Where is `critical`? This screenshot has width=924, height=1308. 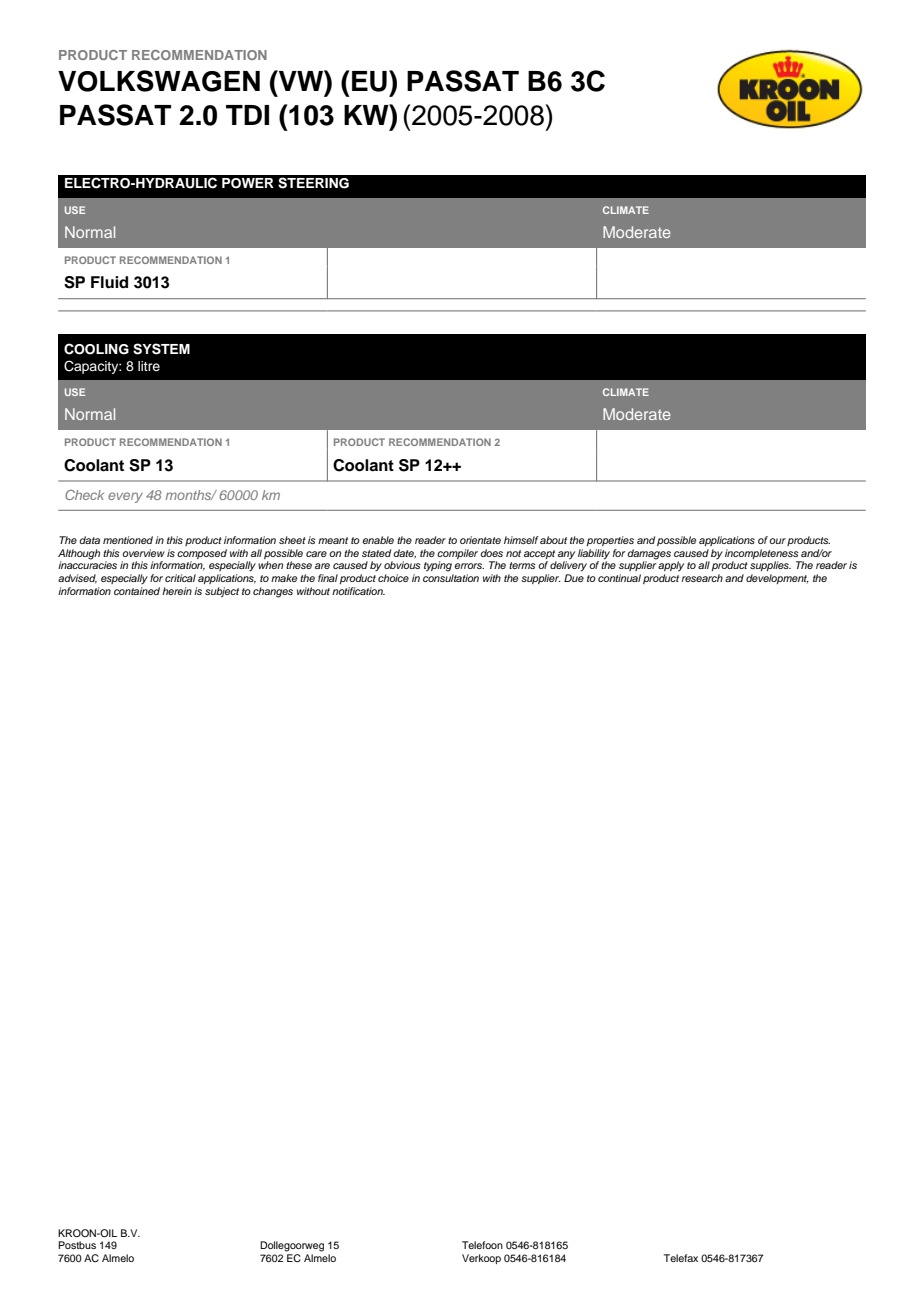 critical is located at coordinates (180, 578).
